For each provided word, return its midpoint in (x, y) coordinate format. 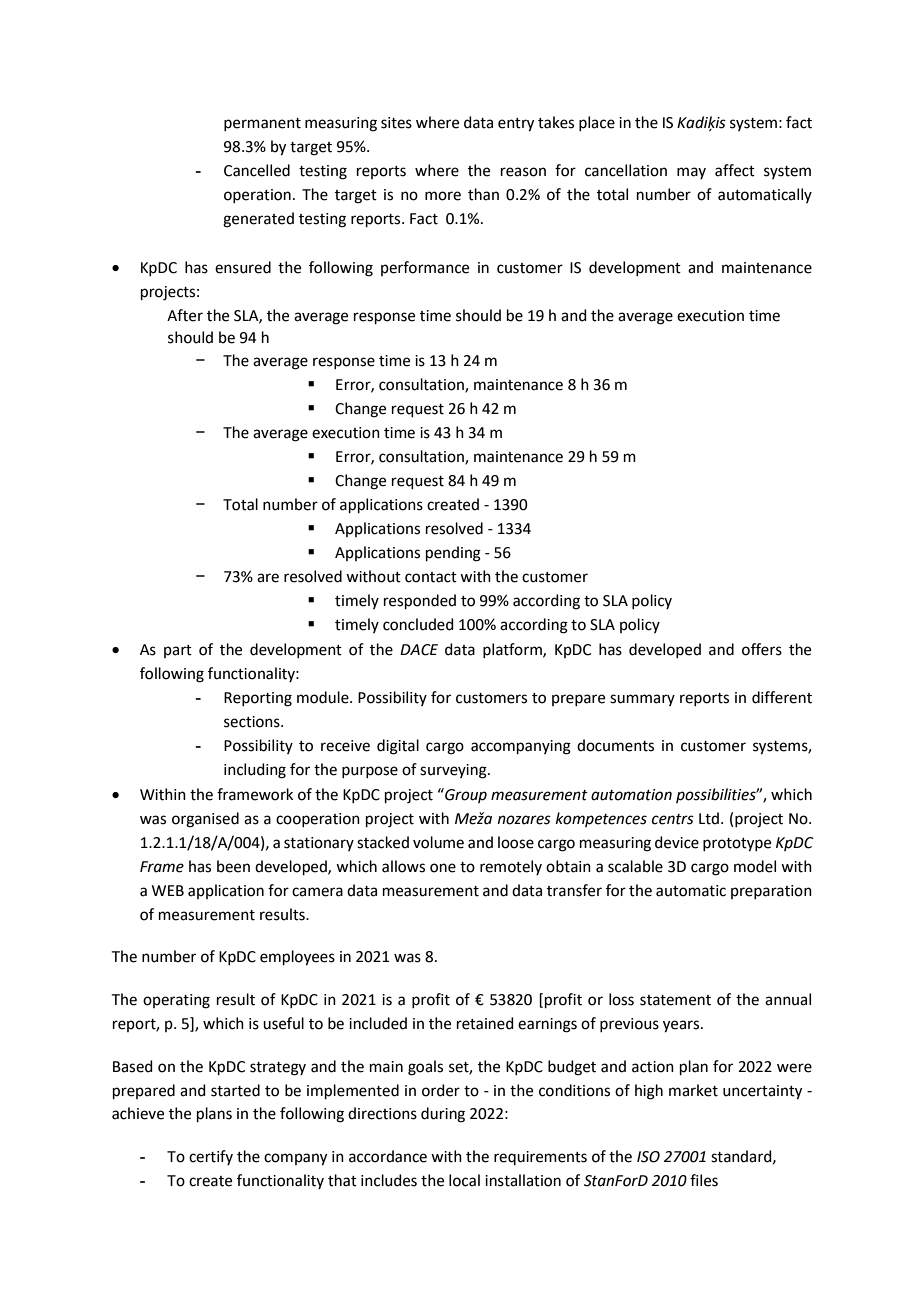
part (178, 651)
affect (735, 170)
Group (465, 795)
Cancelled (257, 170)
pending (453, 554)
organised (205, 820)
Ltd (709, 818)
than (483, 194)
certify (211, 1157)
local (464, 1180)
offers (762, 649)
